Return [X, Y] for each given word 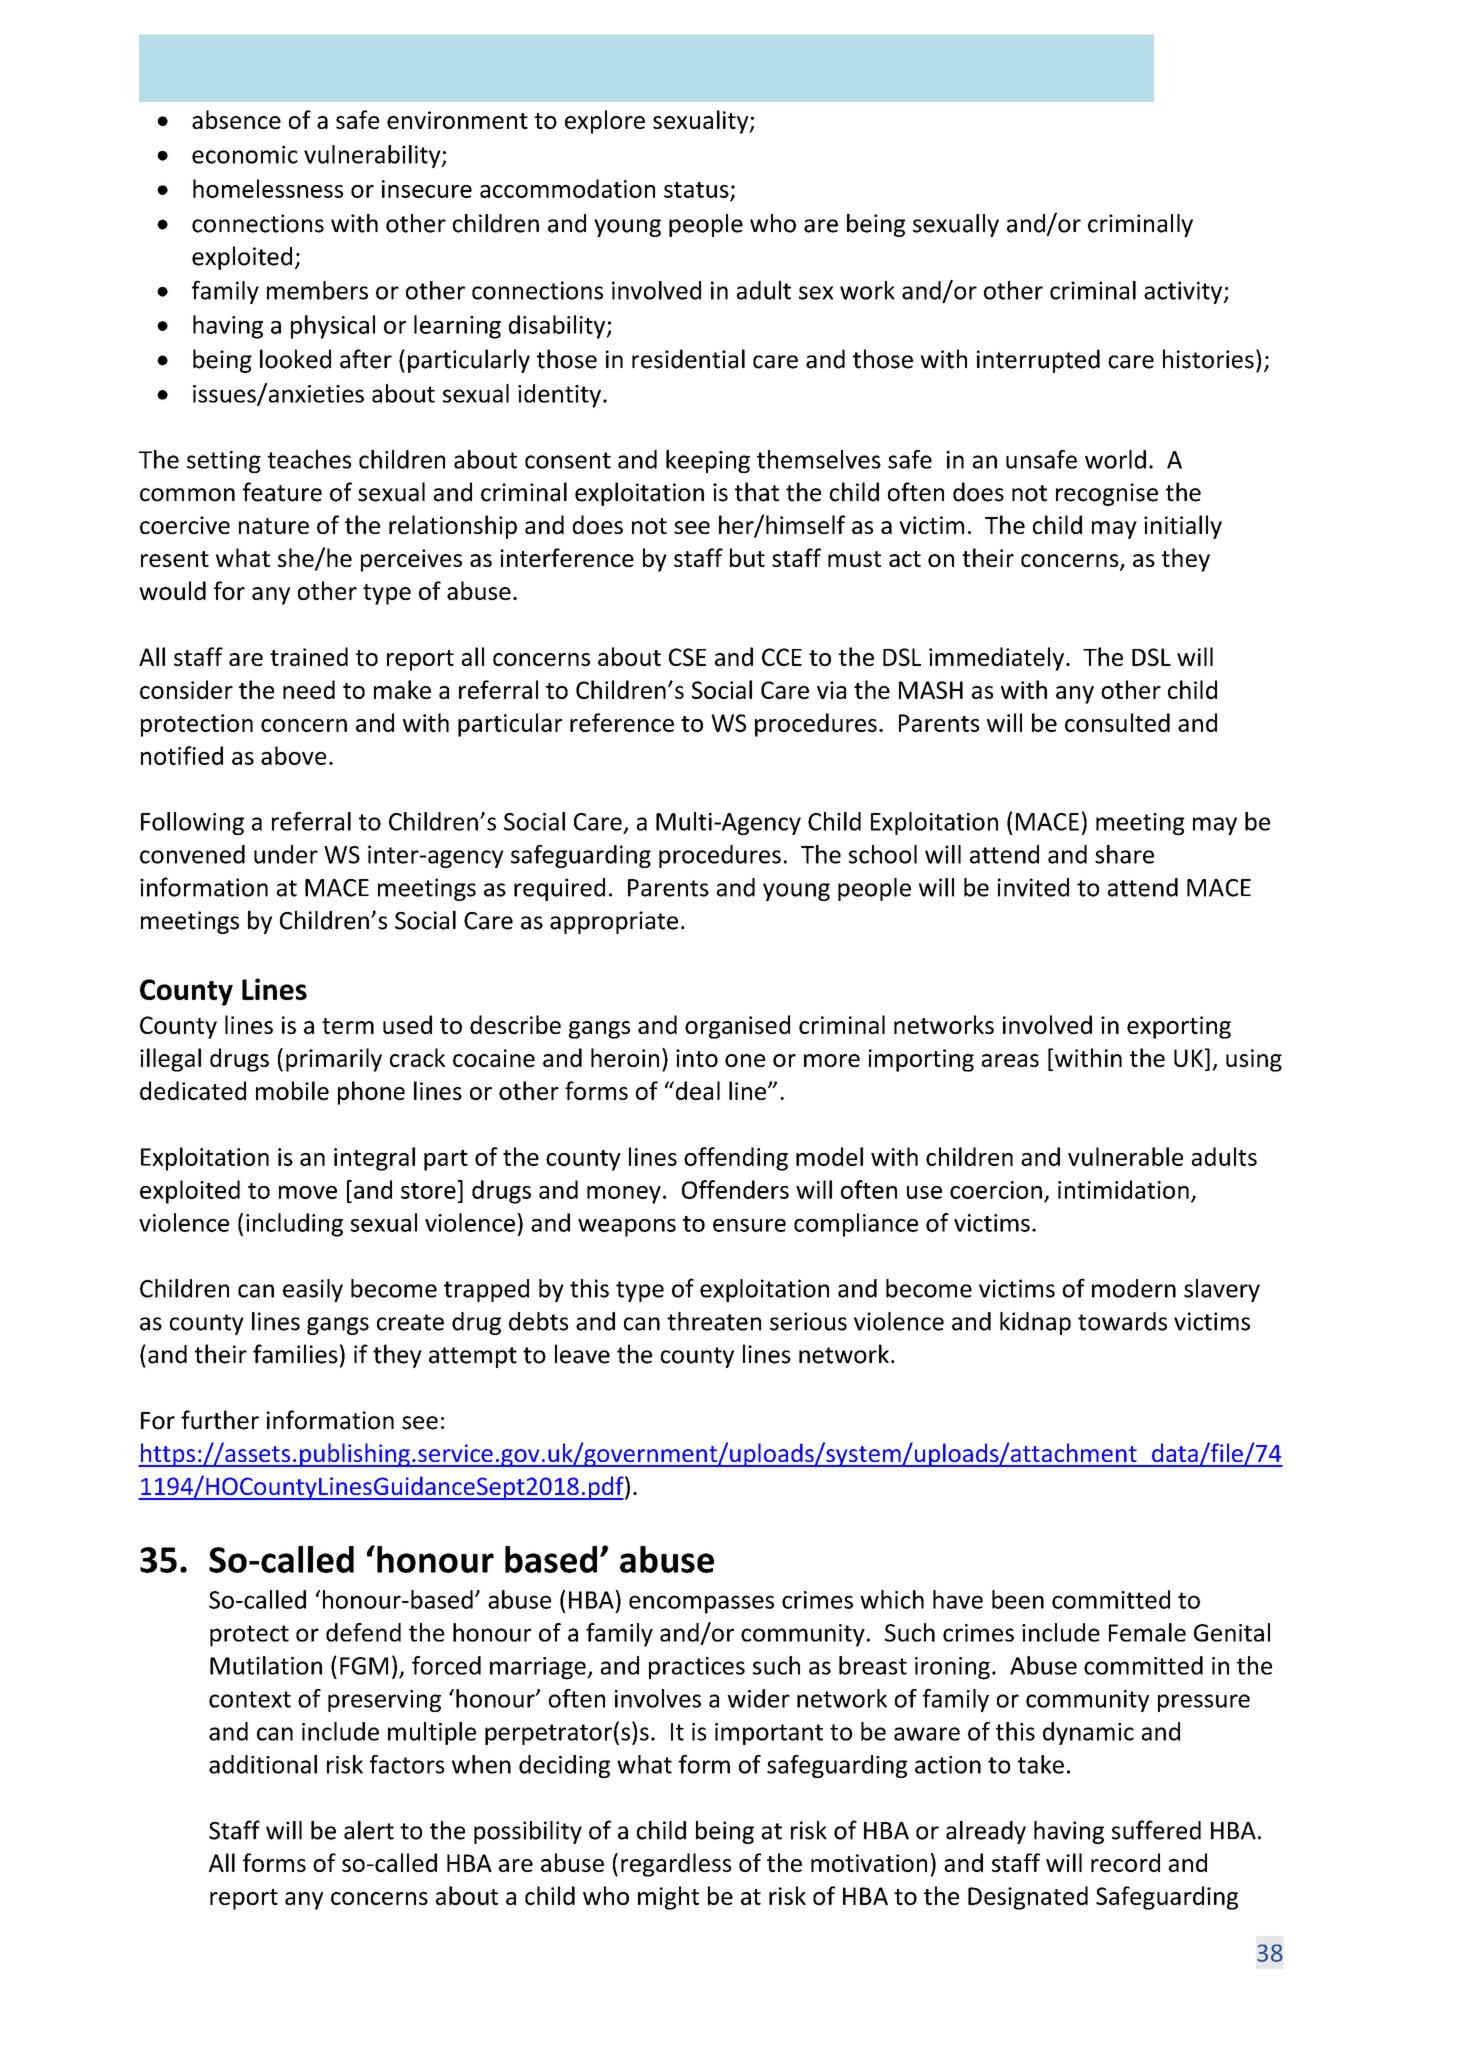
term [348, 1026]
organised [737, 1027]
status [696, 190]
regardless [676, 1865]
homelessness [268, 188]
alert [369, 1830]
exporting [1179, 1027]
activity [1184, 292]
